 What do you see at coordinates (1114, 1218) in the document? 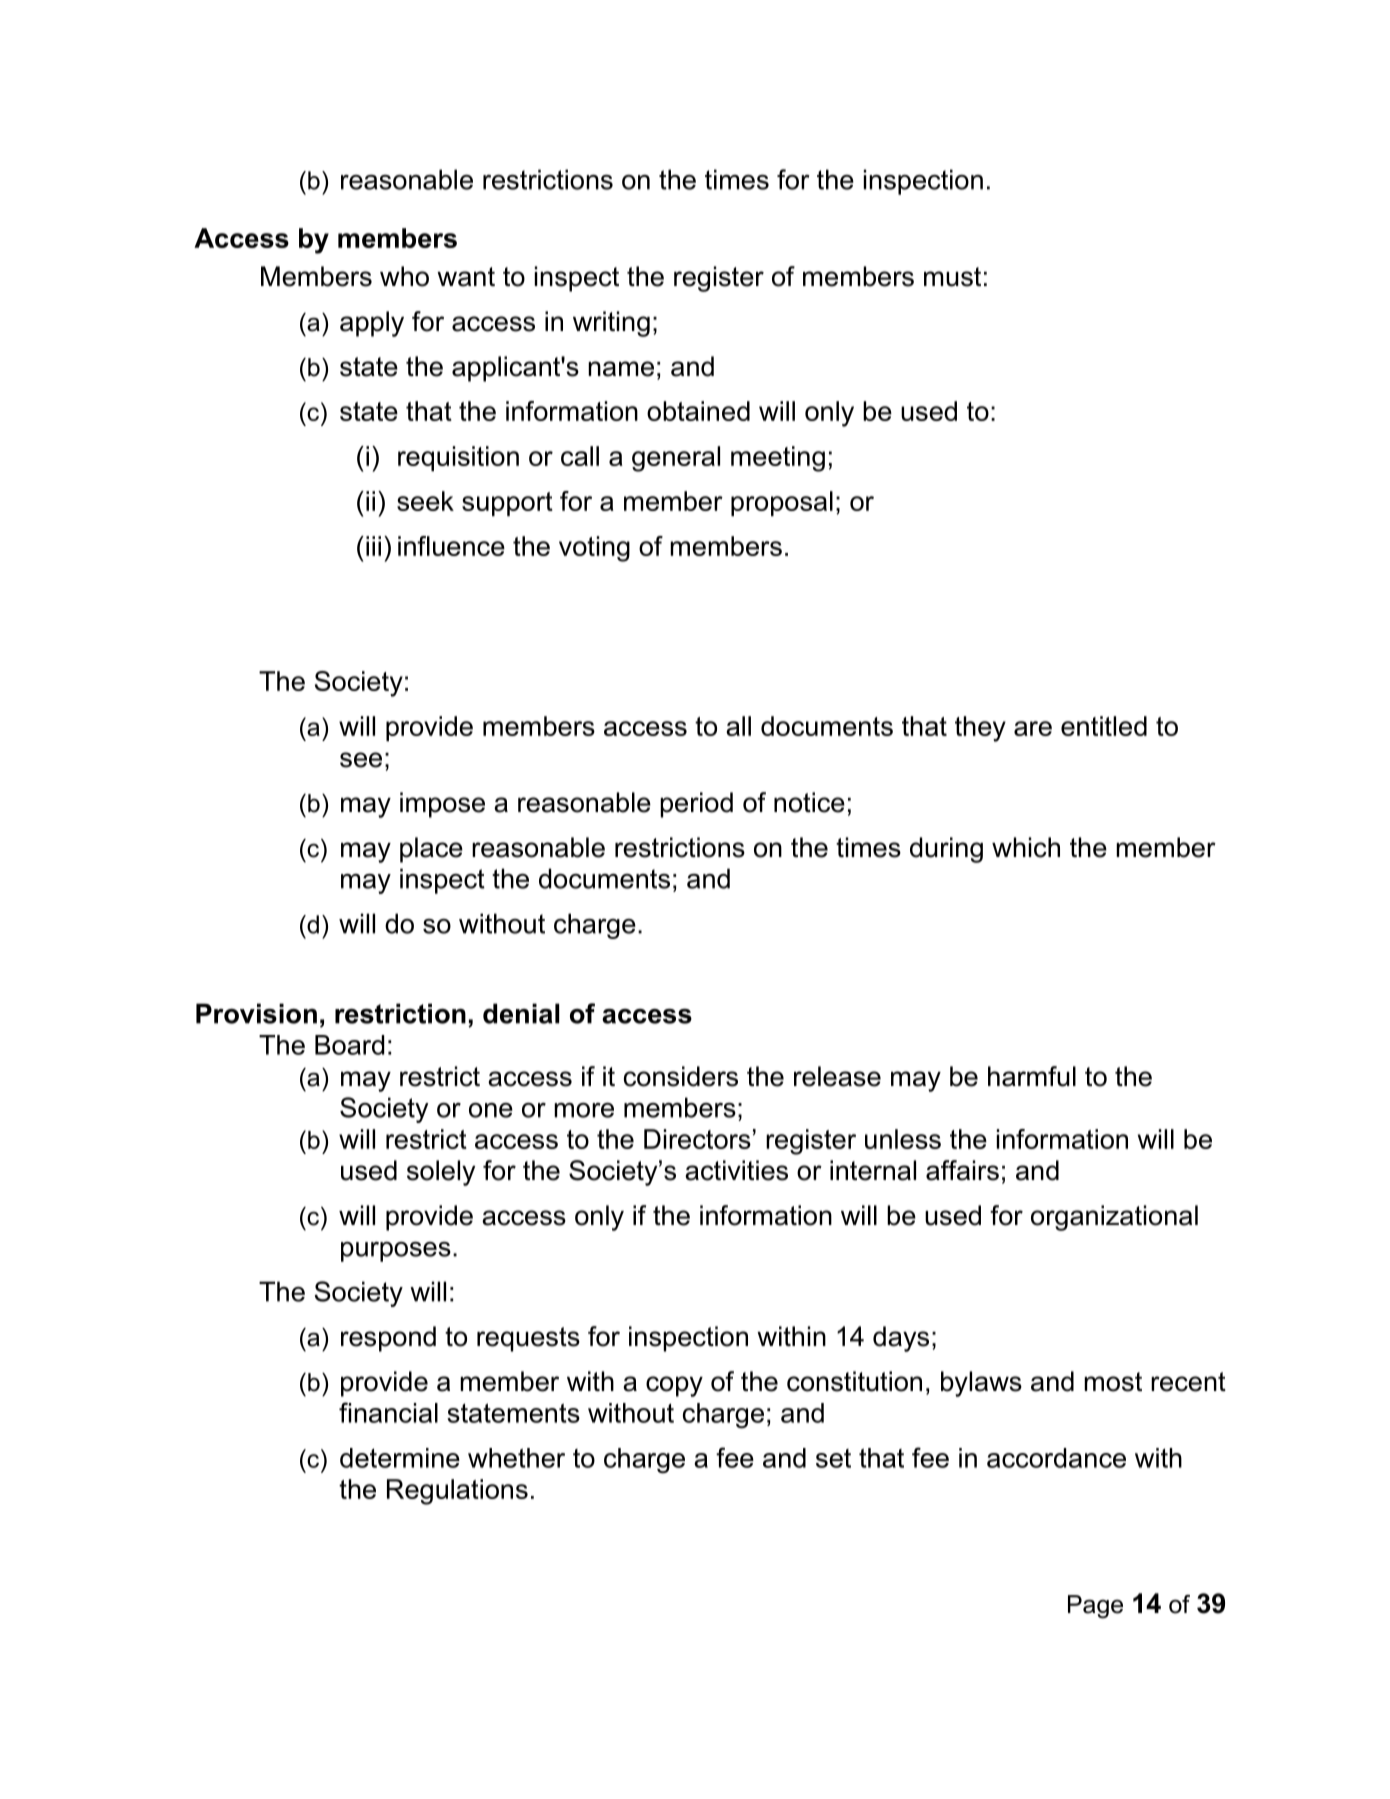
I see `organizational` at bounding box center [1114, 1218].
